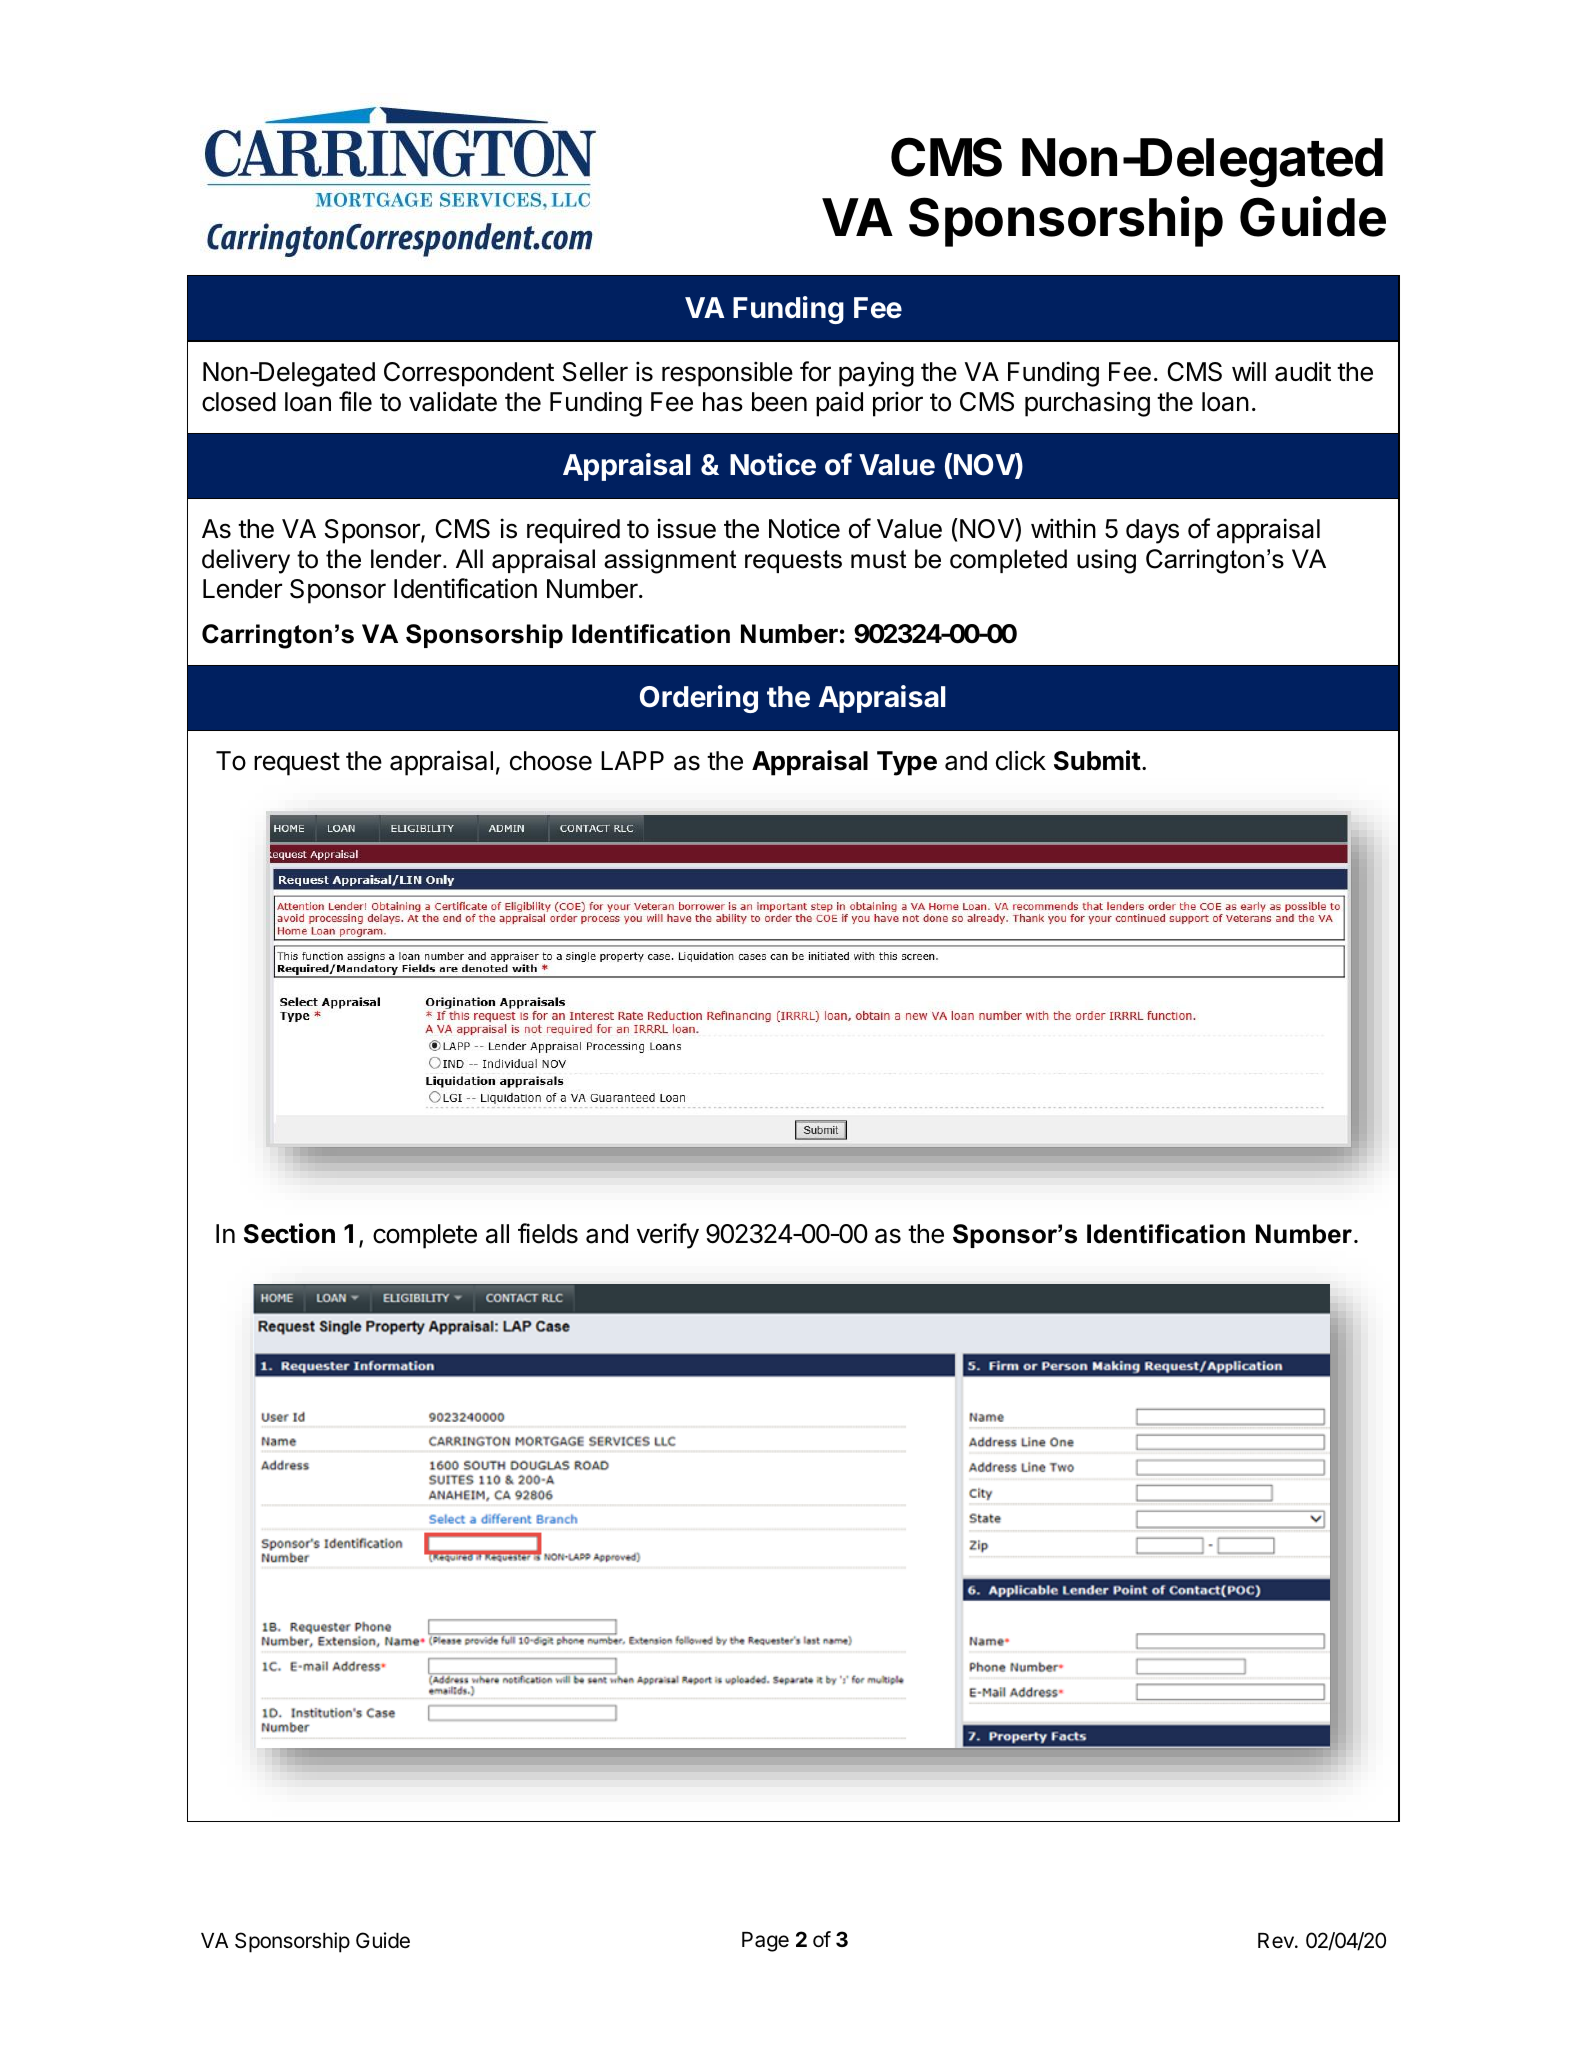 The image size is (1586, 2052). Describe the element at coordinates (1087, 404) in the screenshot. I see `purchasing` at that location.
